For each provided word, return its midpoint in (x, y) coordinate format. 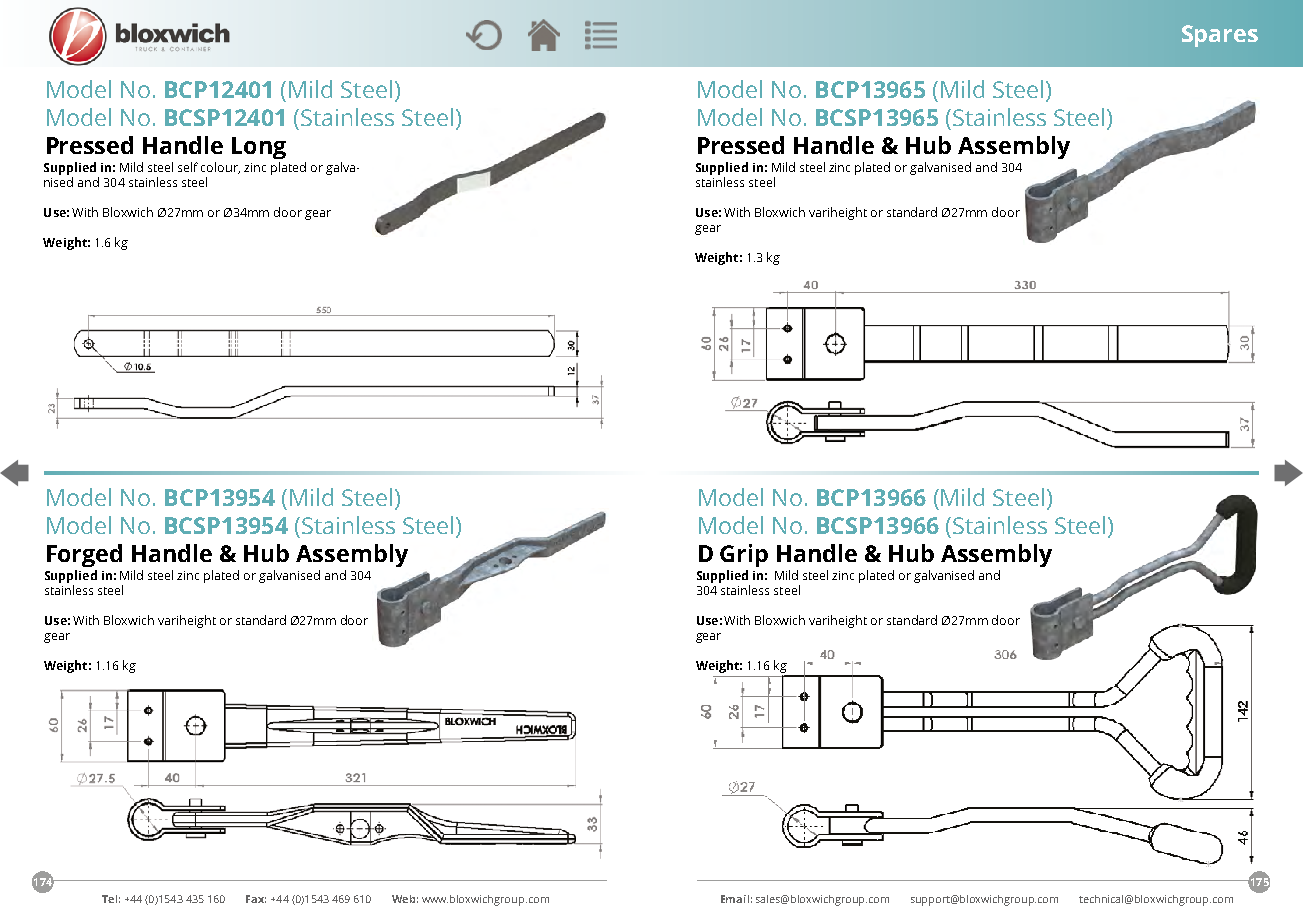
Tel (109, 899)
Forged (84, 555)
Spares (1220, 36)
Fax (256, 899)
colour (220, 168)
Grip (744, 555)
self (188, 167)
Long (259, 148)
